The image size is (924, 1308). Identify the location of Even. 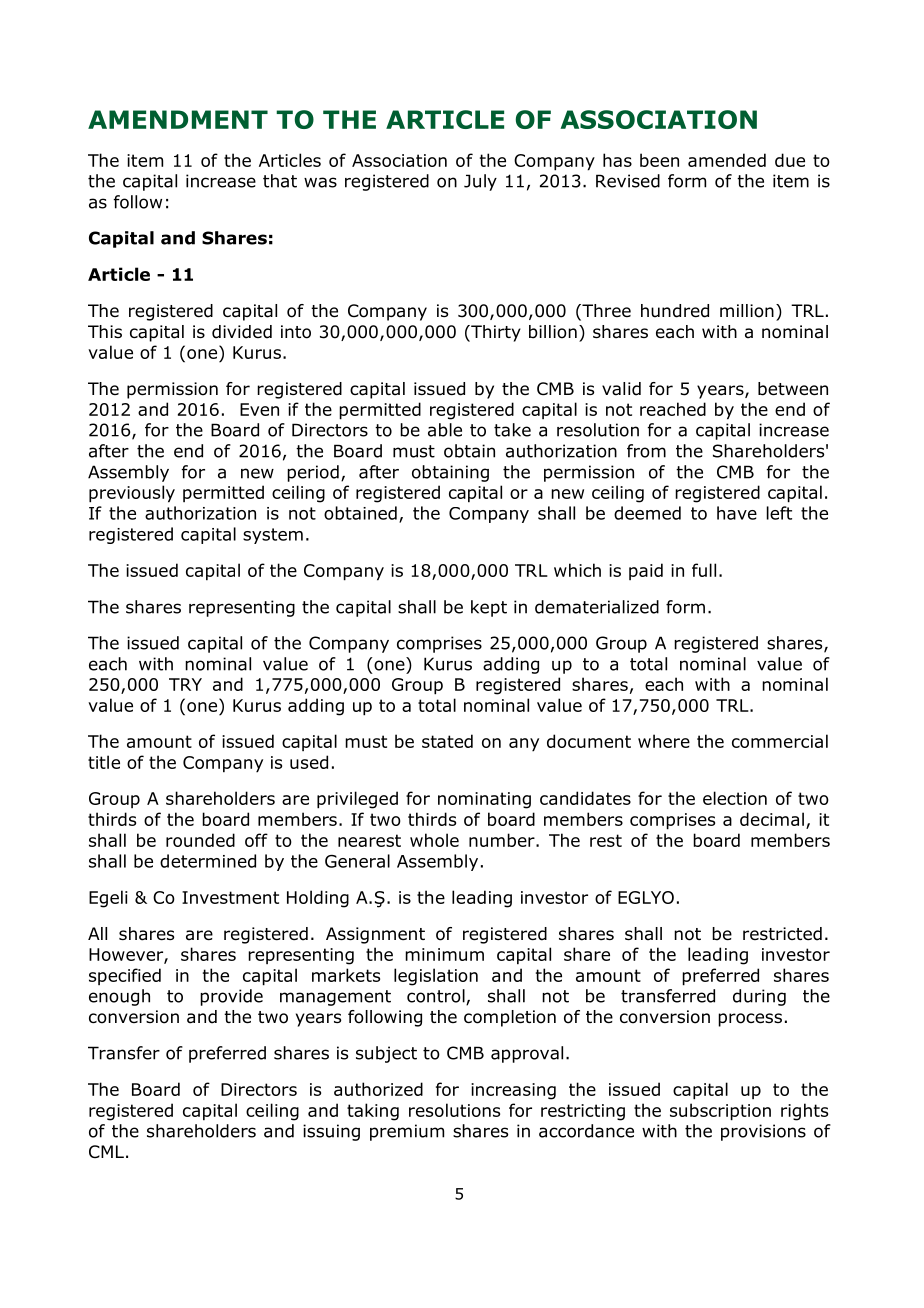
(259, 409).
